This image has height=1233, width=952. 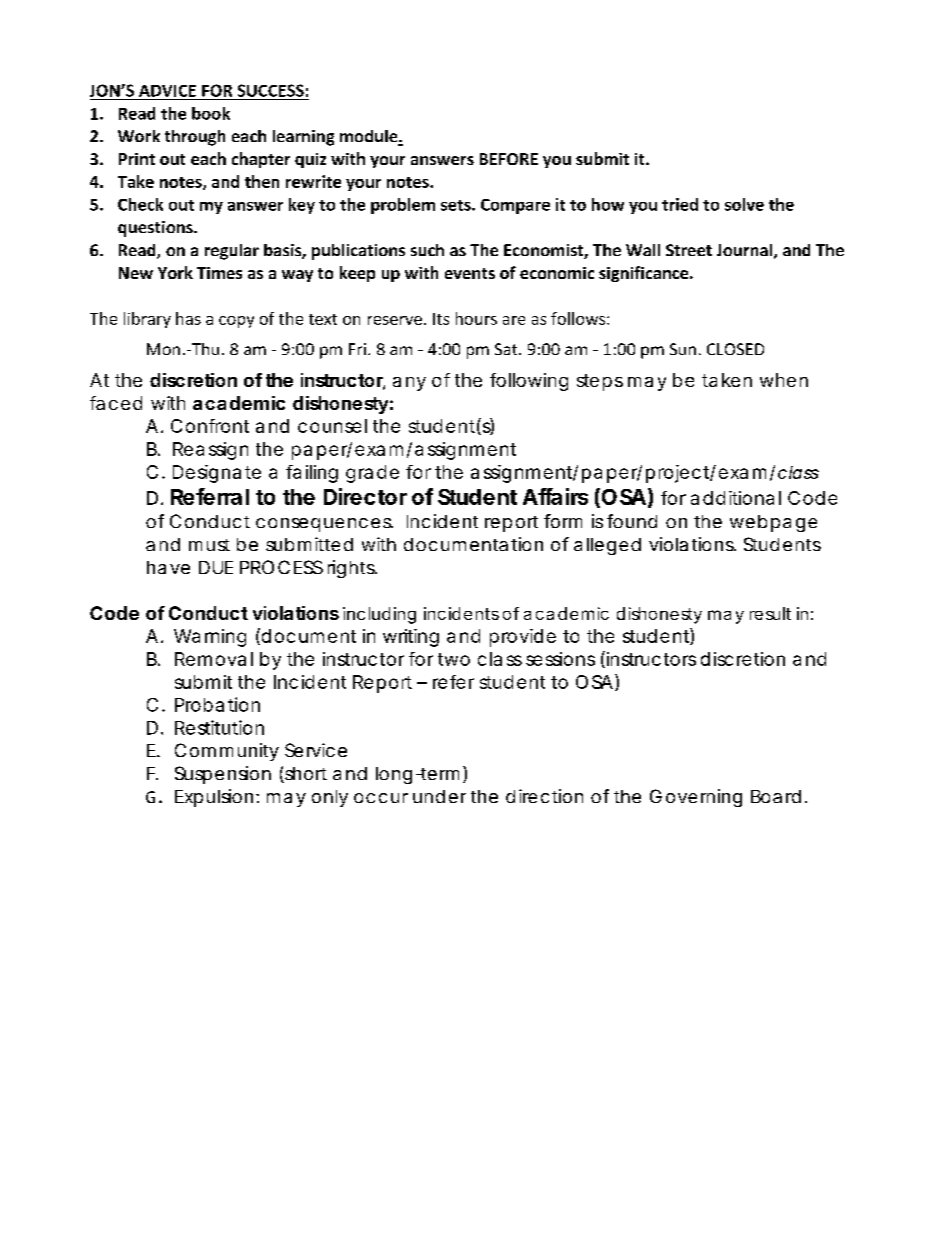 What do you see at coordinates (372, 474) in the image?
I see `grade` at bounding box center [372, 474].
